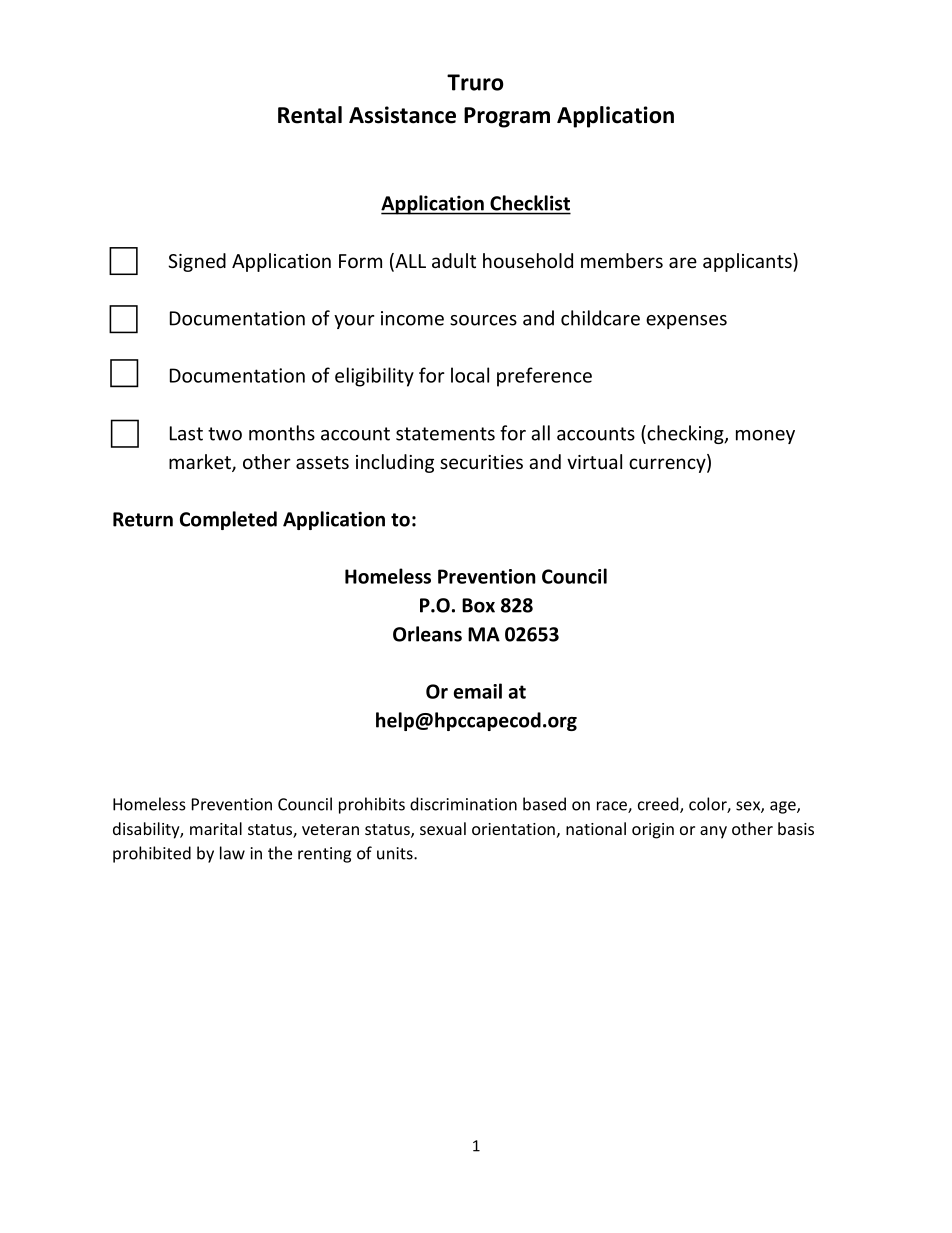 Image resolution: width=952 pixels, height=1233 pixels. What do you see at coordinates (216, 828) in the screenshot?
I see `marital` at bounding box center [216, 828].
